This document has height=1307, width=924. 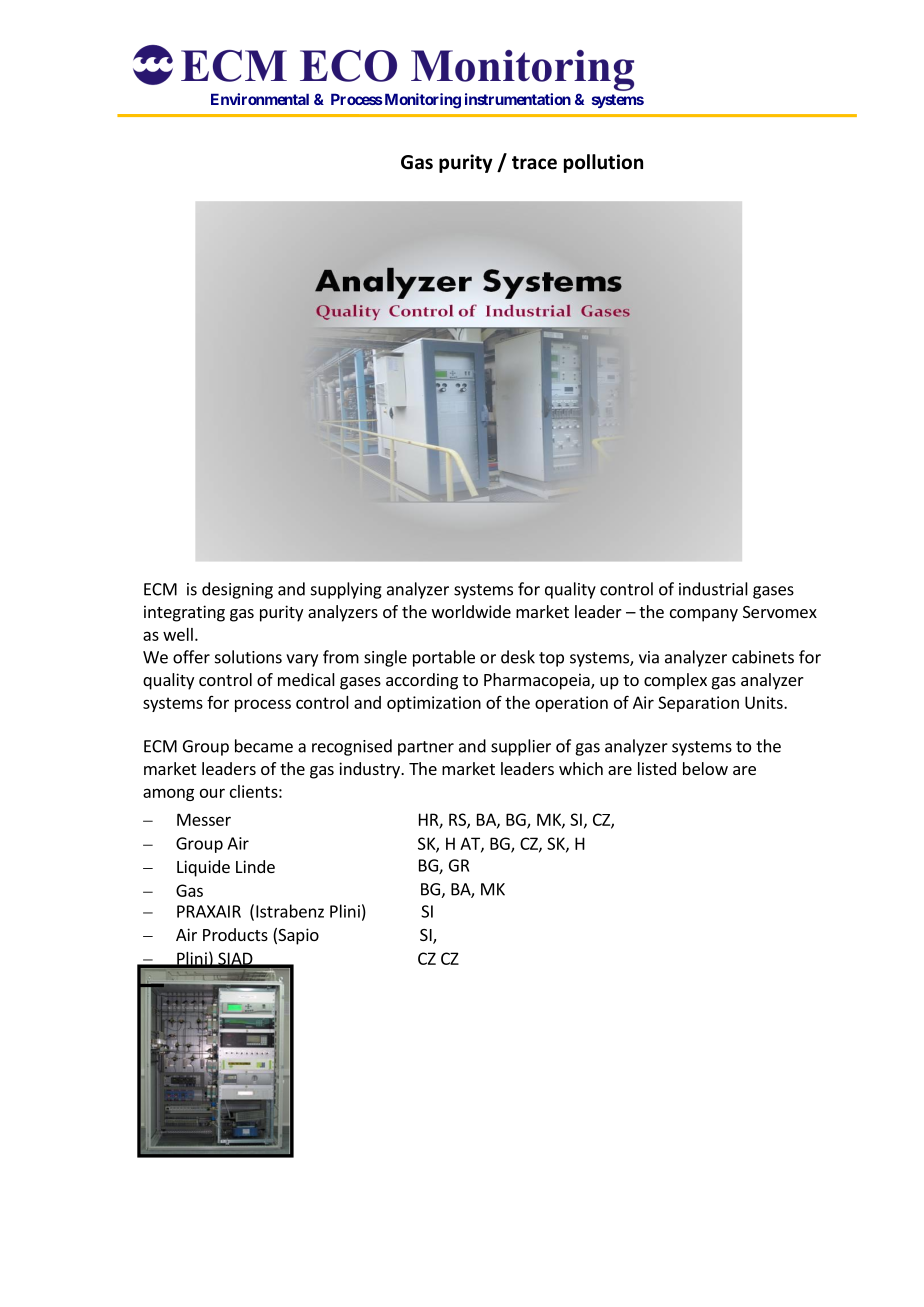 What do you see at coordinates (603, 163) in the document?
I see `pollution` at bounding box center [603, 163].
